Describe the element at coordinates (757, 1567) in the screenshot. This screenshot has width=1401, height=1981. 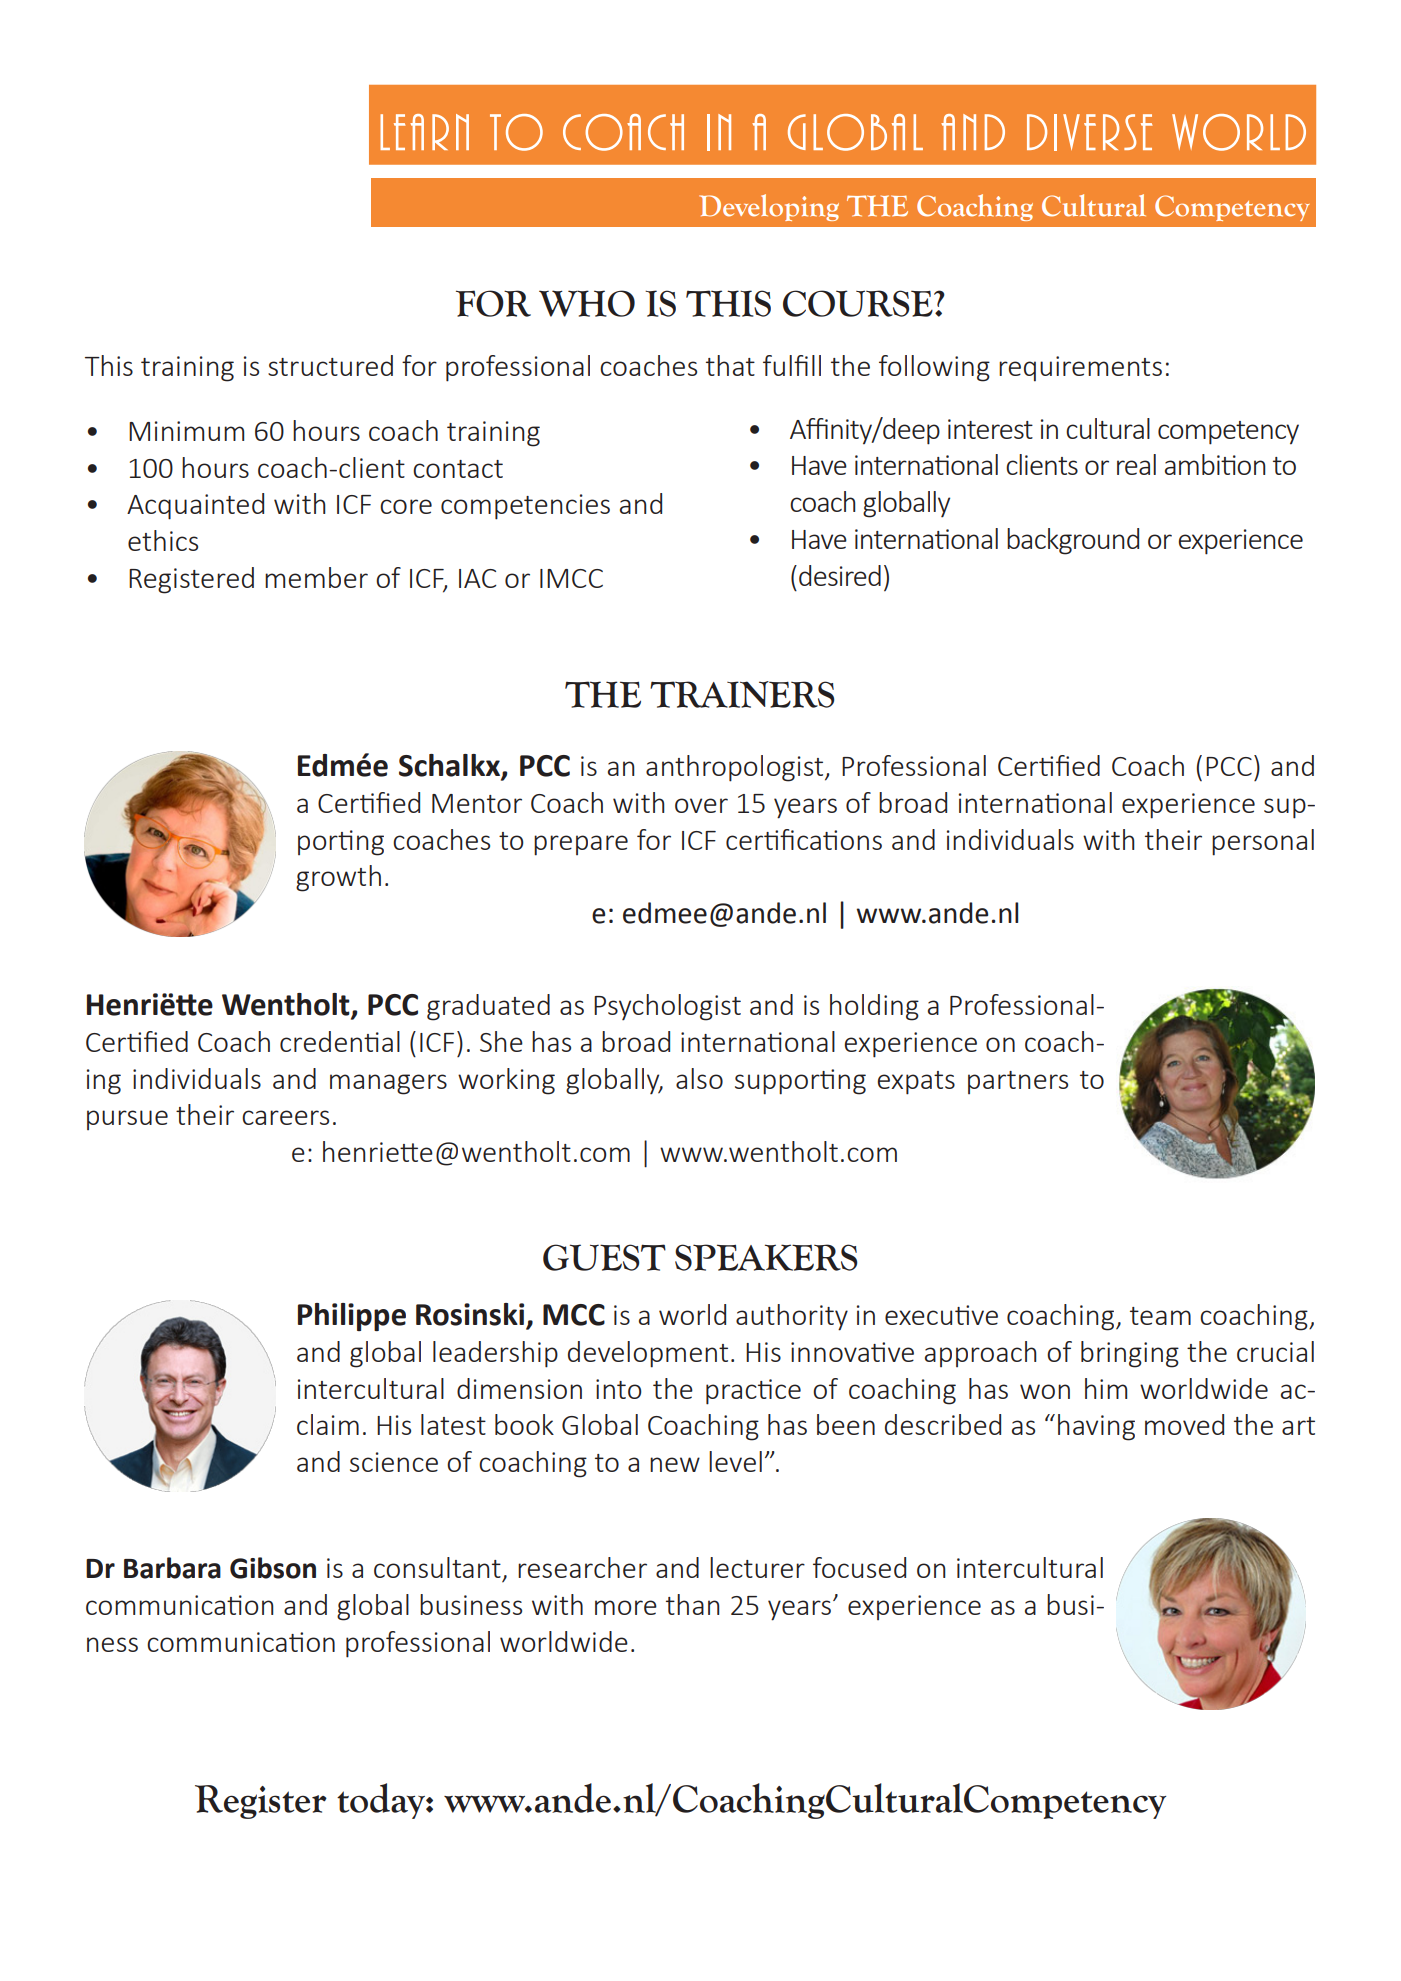
I see `lecturer` at that location.
